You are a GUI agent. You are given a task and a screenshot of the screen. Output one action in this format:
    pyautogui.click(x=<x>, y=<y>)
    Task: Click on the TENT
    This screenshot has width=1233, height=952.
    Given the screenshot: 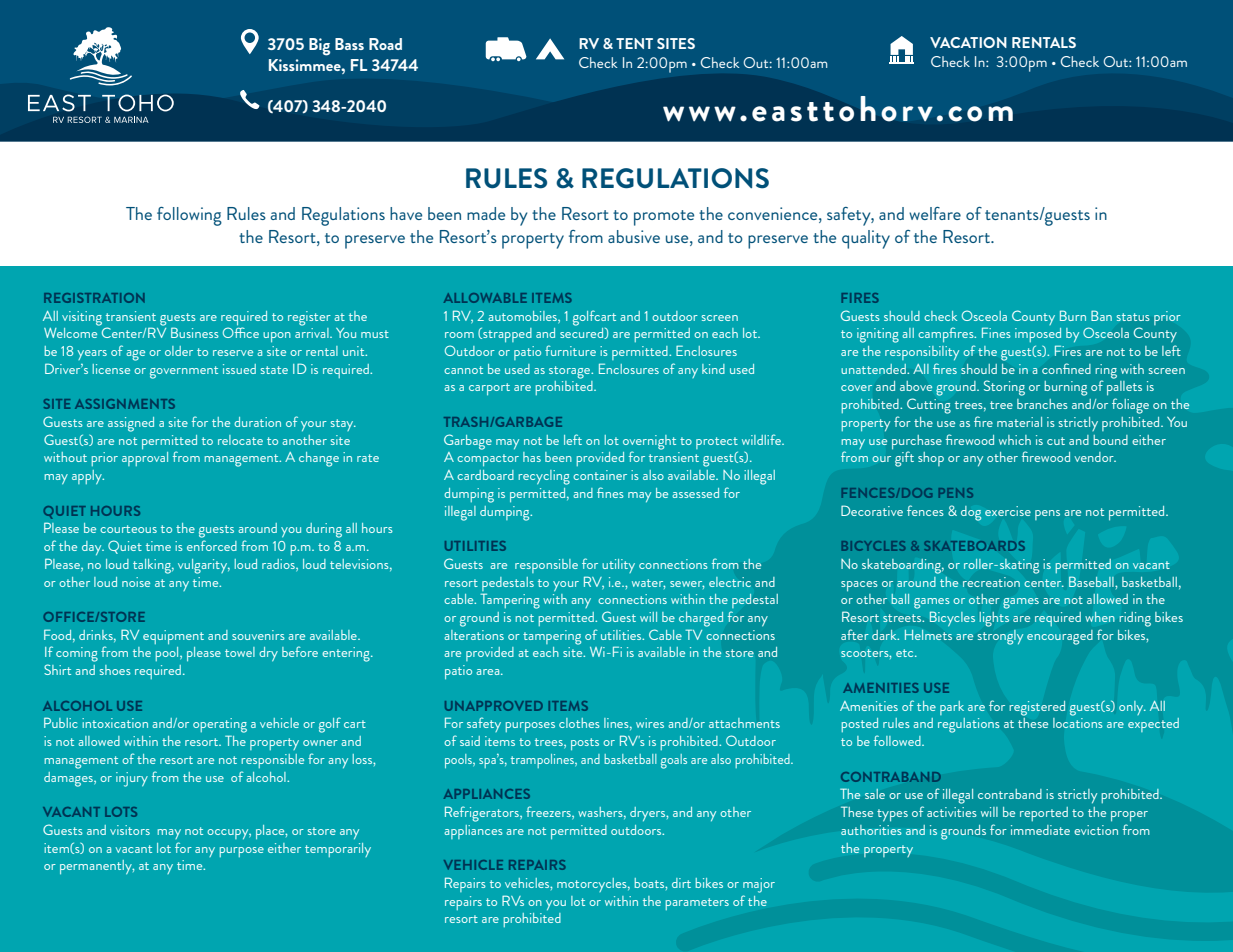 What is the action you would take?
    pyautogui.click(x=634, y=43)
